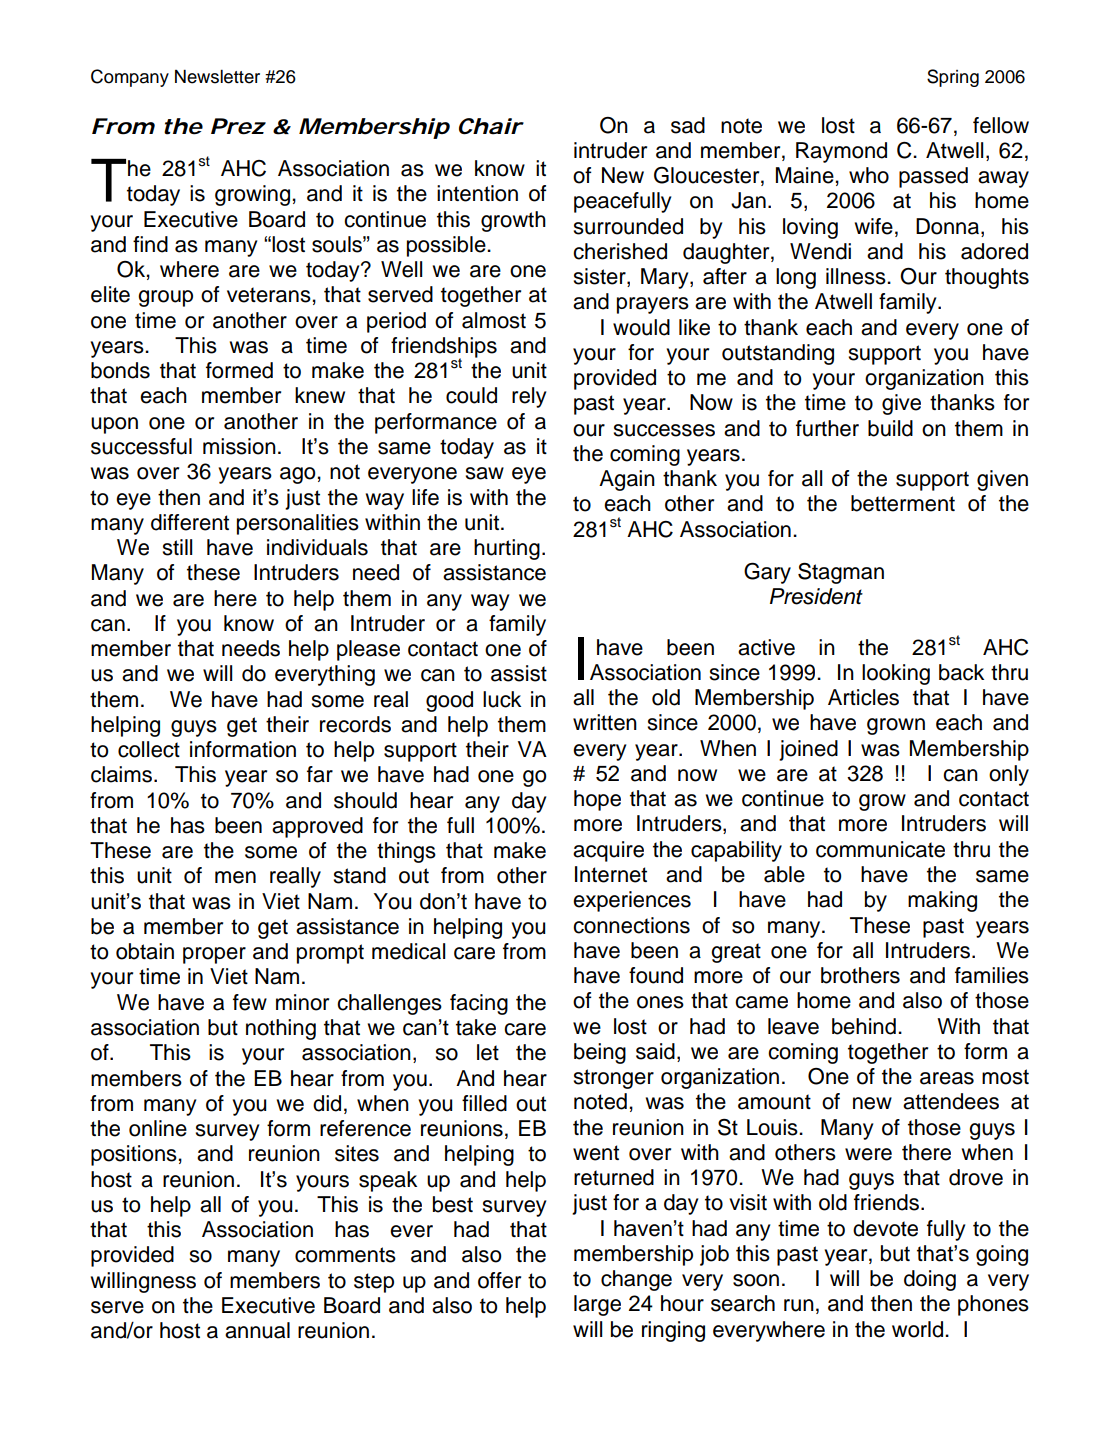  What do you see at coordinates (953, 78) in the document?
I see `Spring` at bounding box center [953, 78].
